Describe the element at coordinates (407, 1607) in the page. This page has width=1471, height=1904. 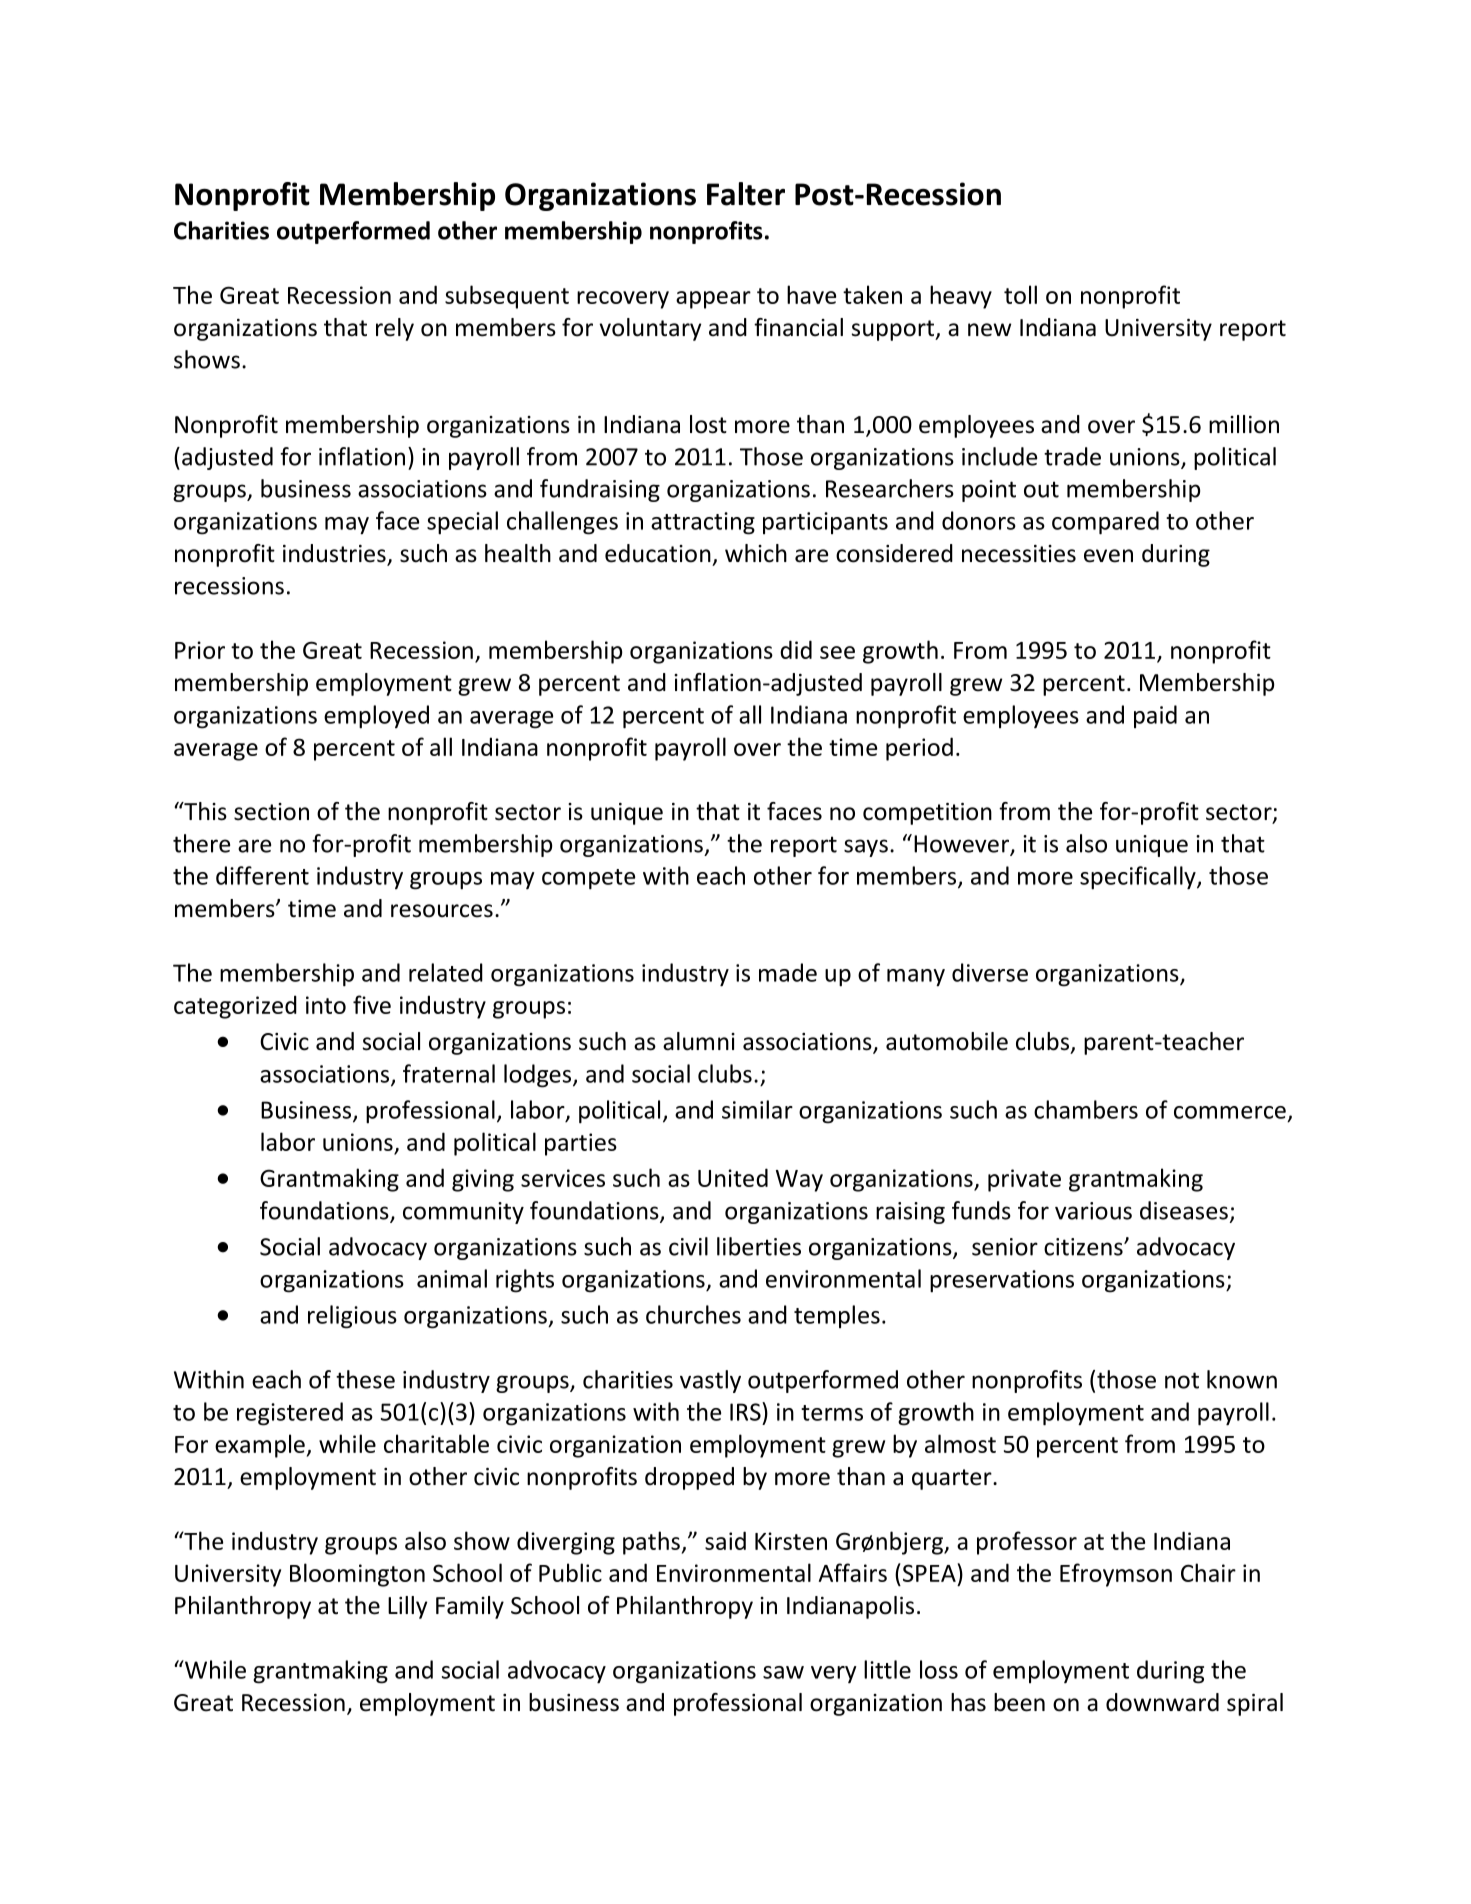
I see `Lilly` at that location.
